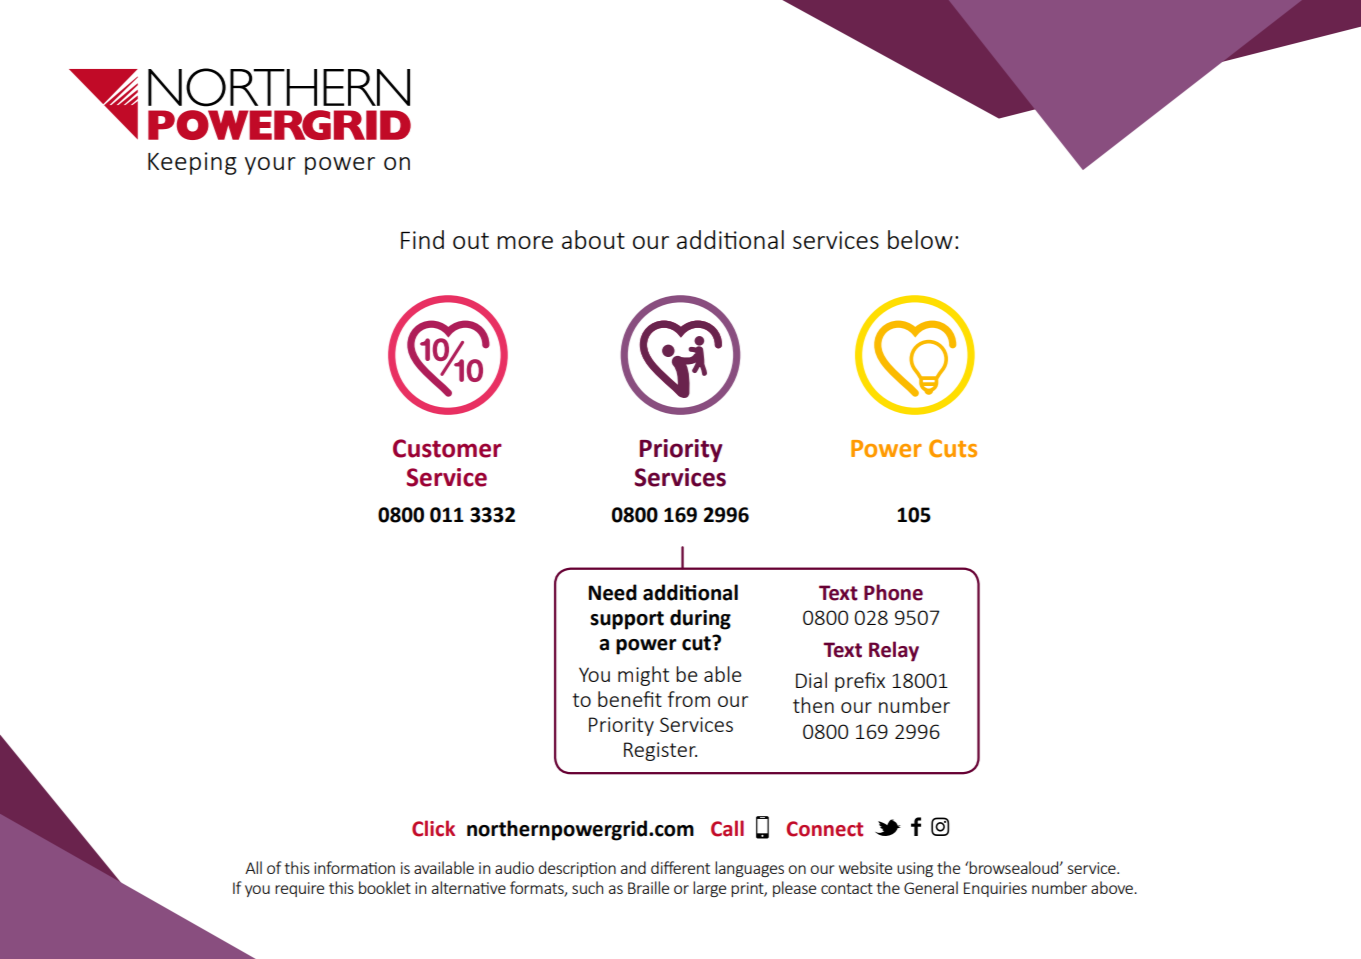 Image resolution: width=1361 pixels, height=959 pixels. I want to click on Customer, so click(447, 448).
